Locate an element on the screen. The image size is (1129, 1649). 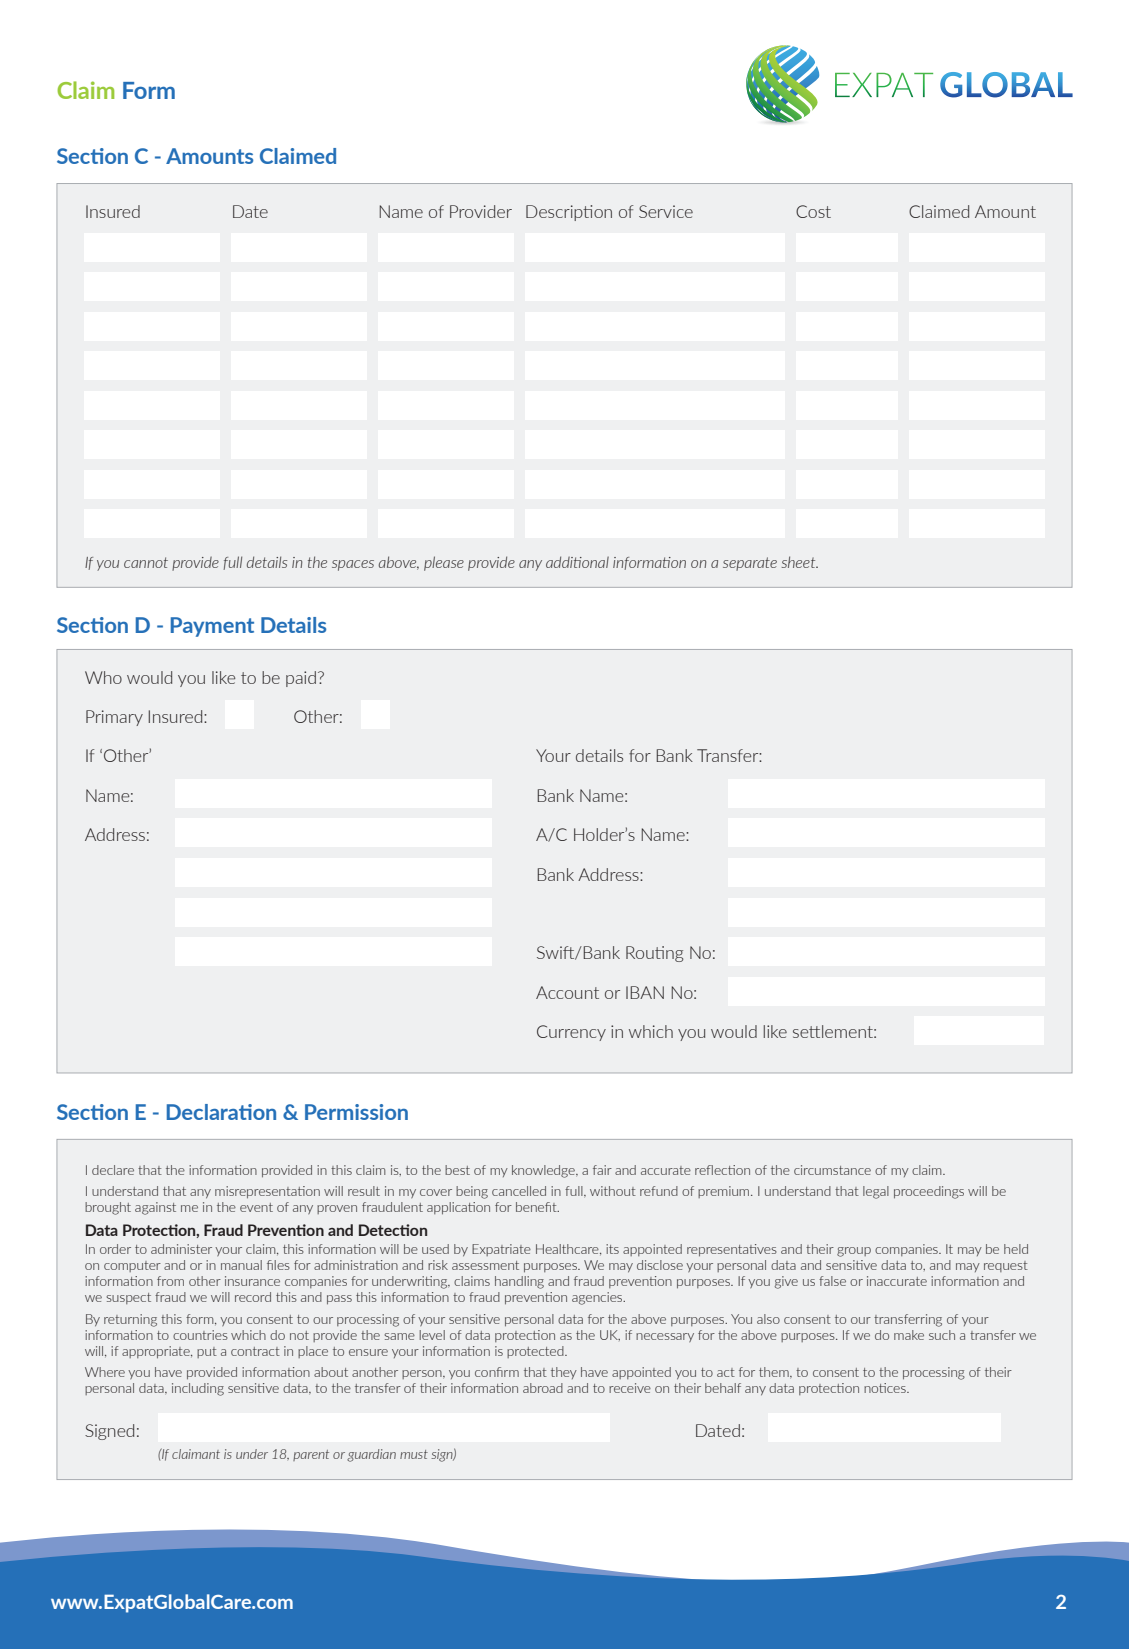
Description is located at coordinates (569, 213).
